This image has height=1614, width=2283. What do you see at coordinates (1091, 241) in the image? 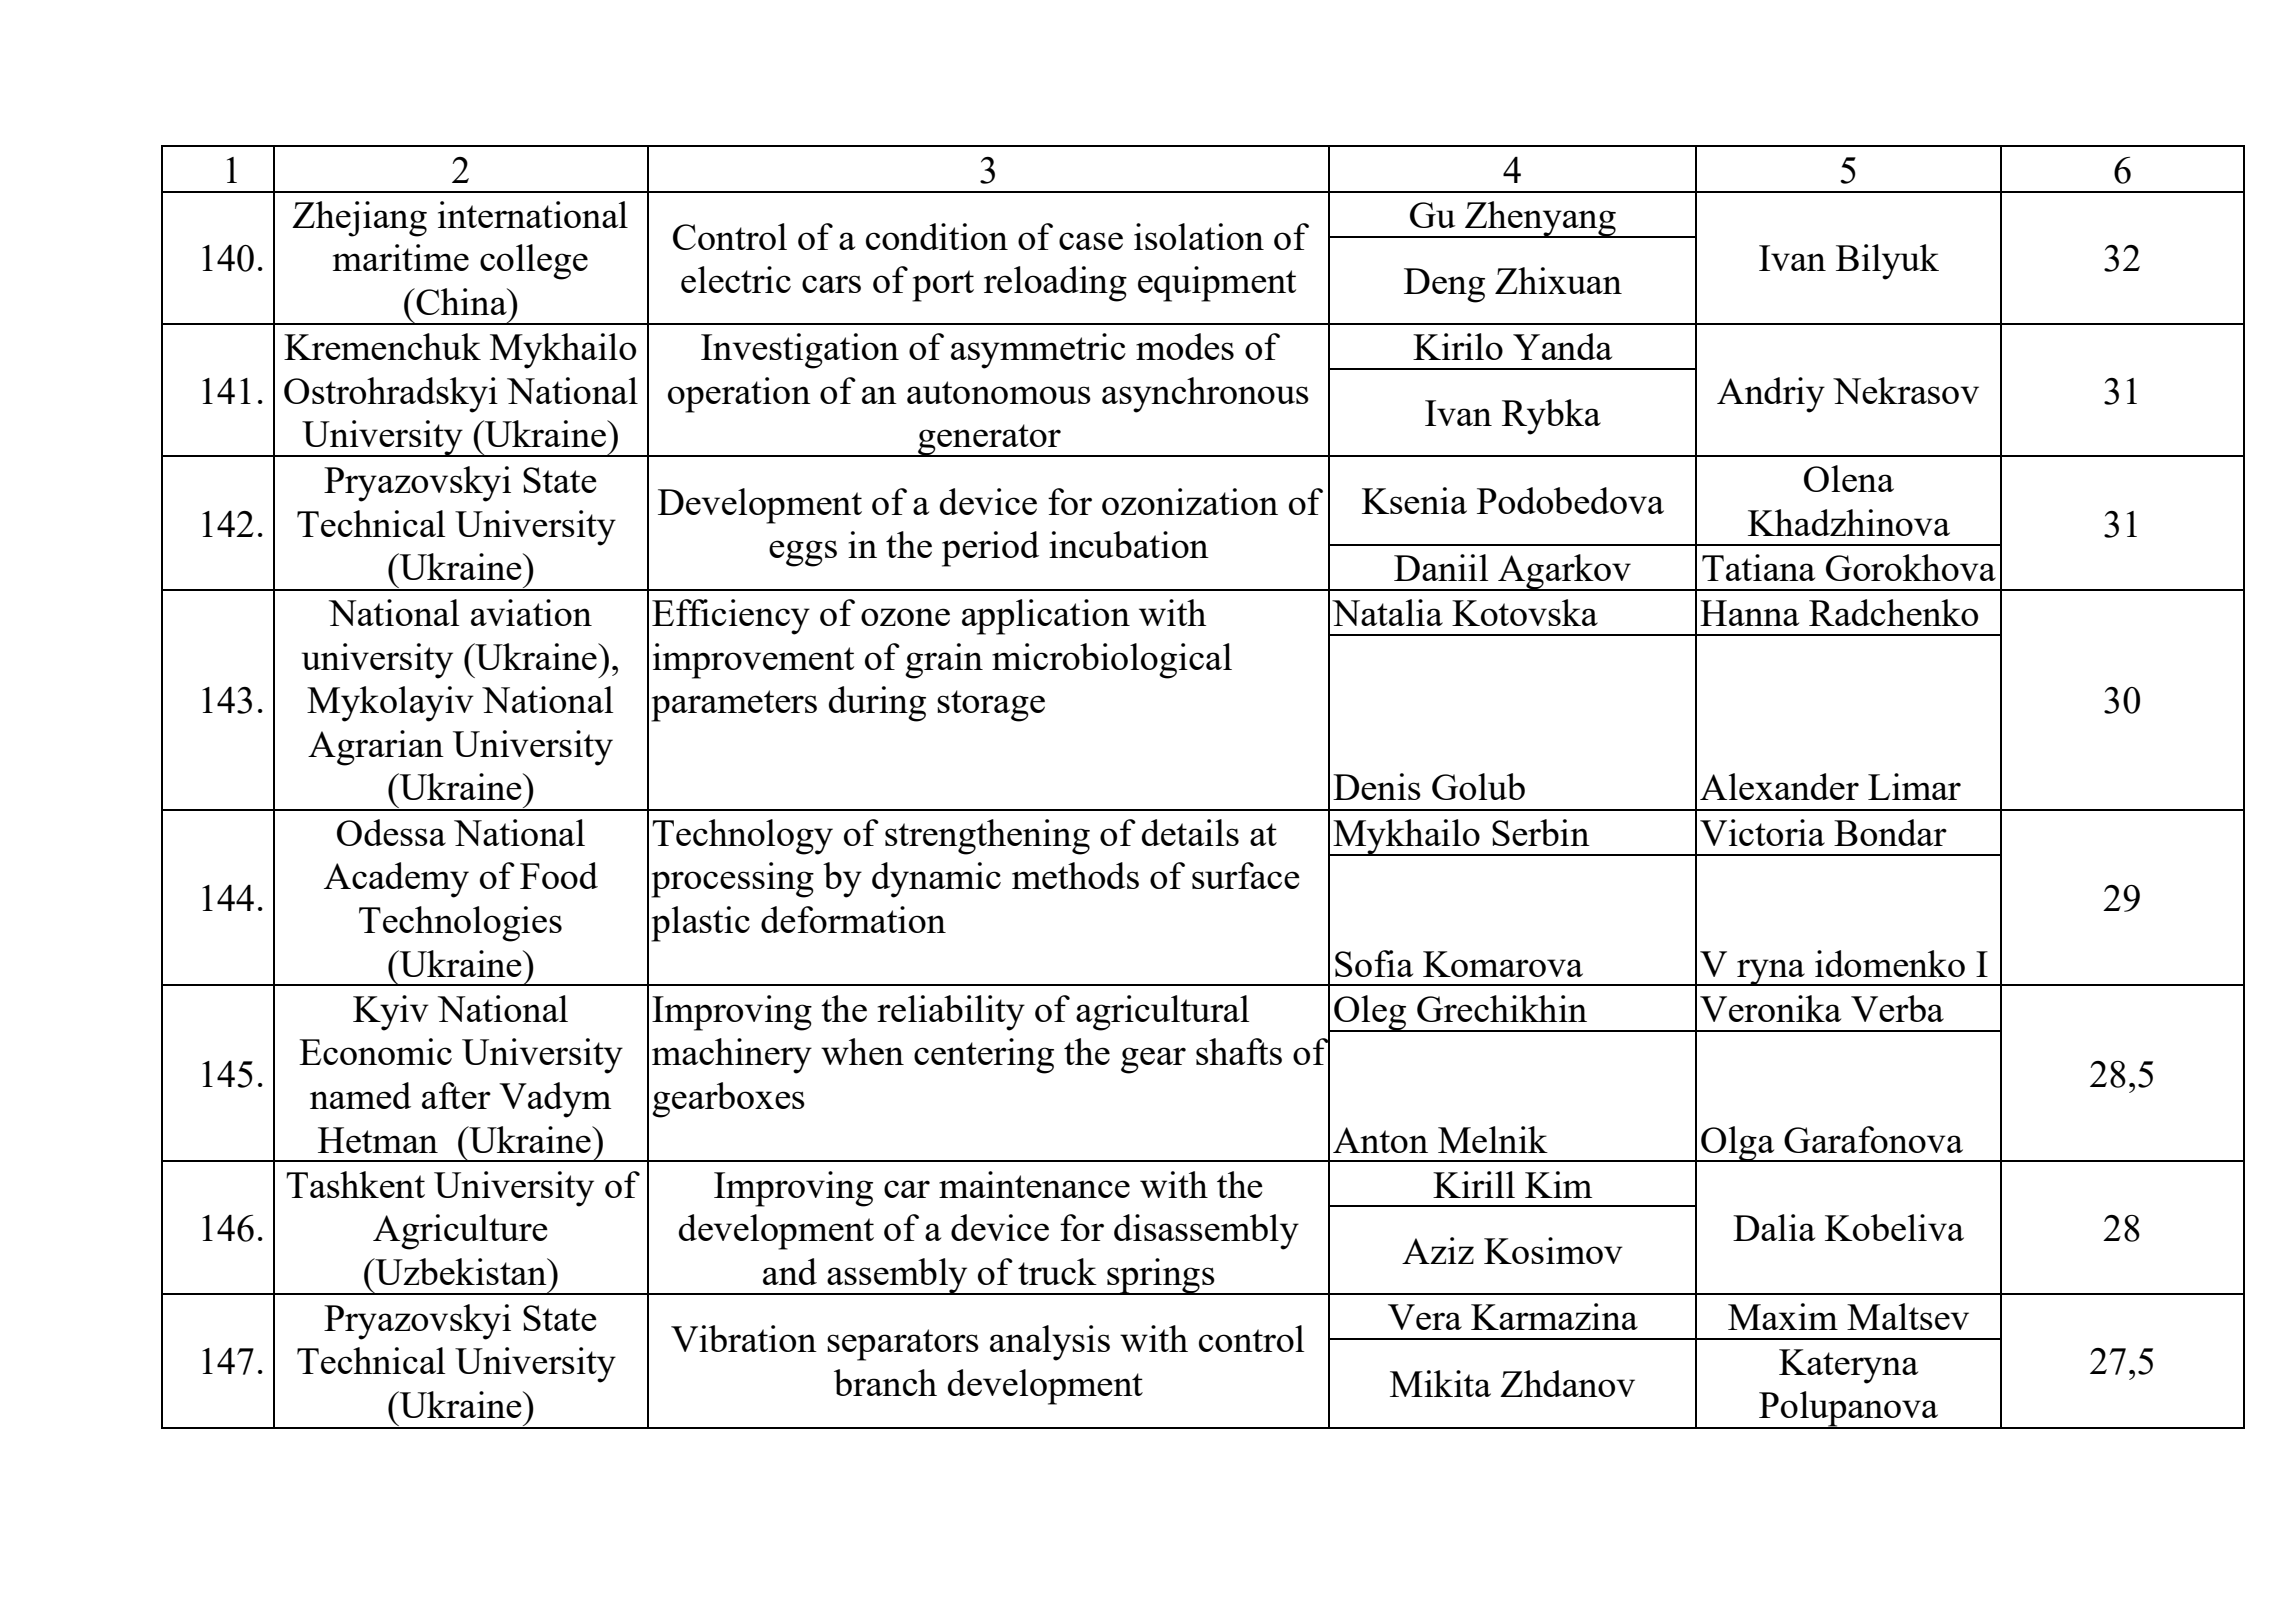
I see `case` at bounding box center [1091, 241].
